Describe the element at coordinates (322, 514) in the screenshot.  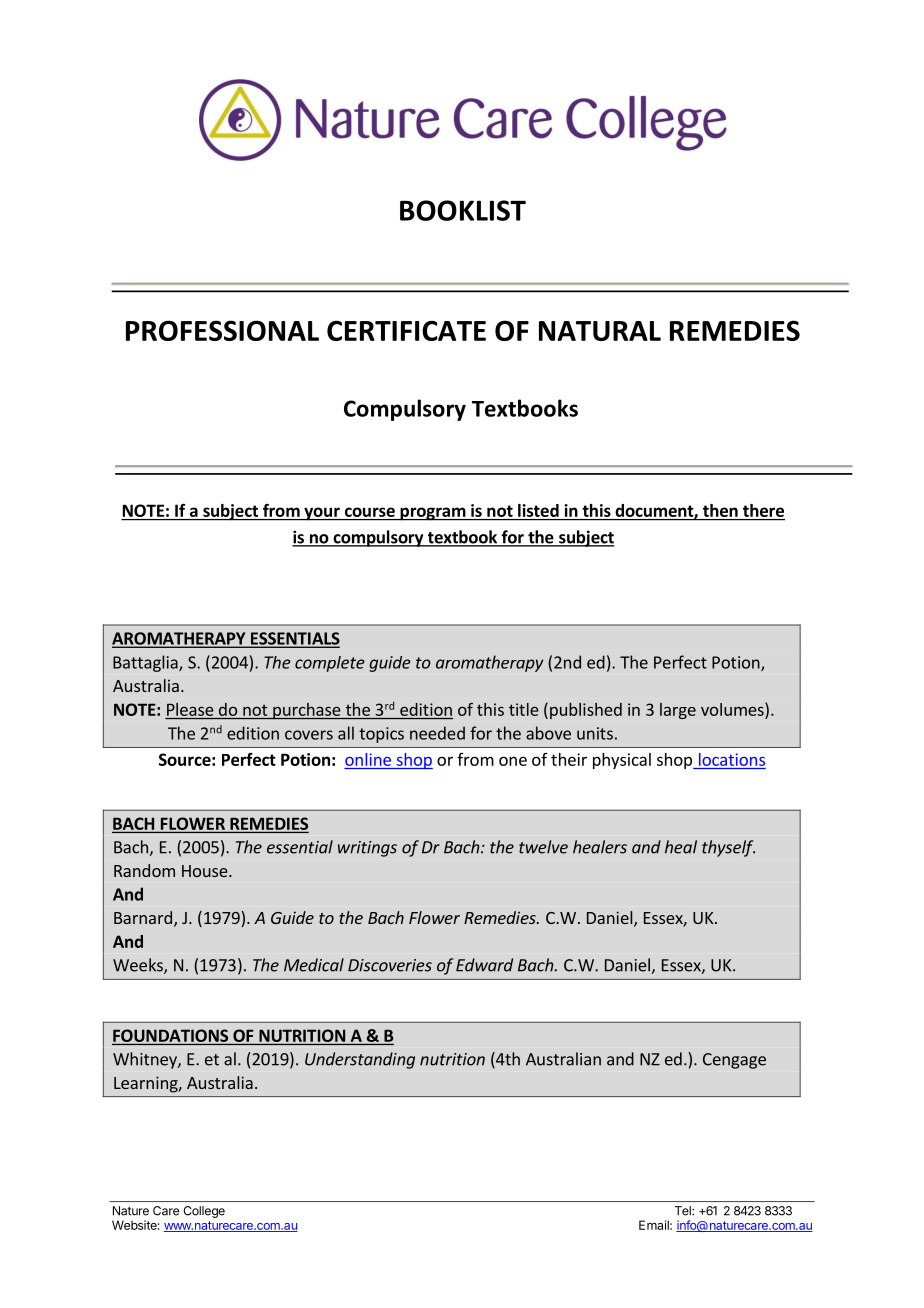
I see `your` at that location.
